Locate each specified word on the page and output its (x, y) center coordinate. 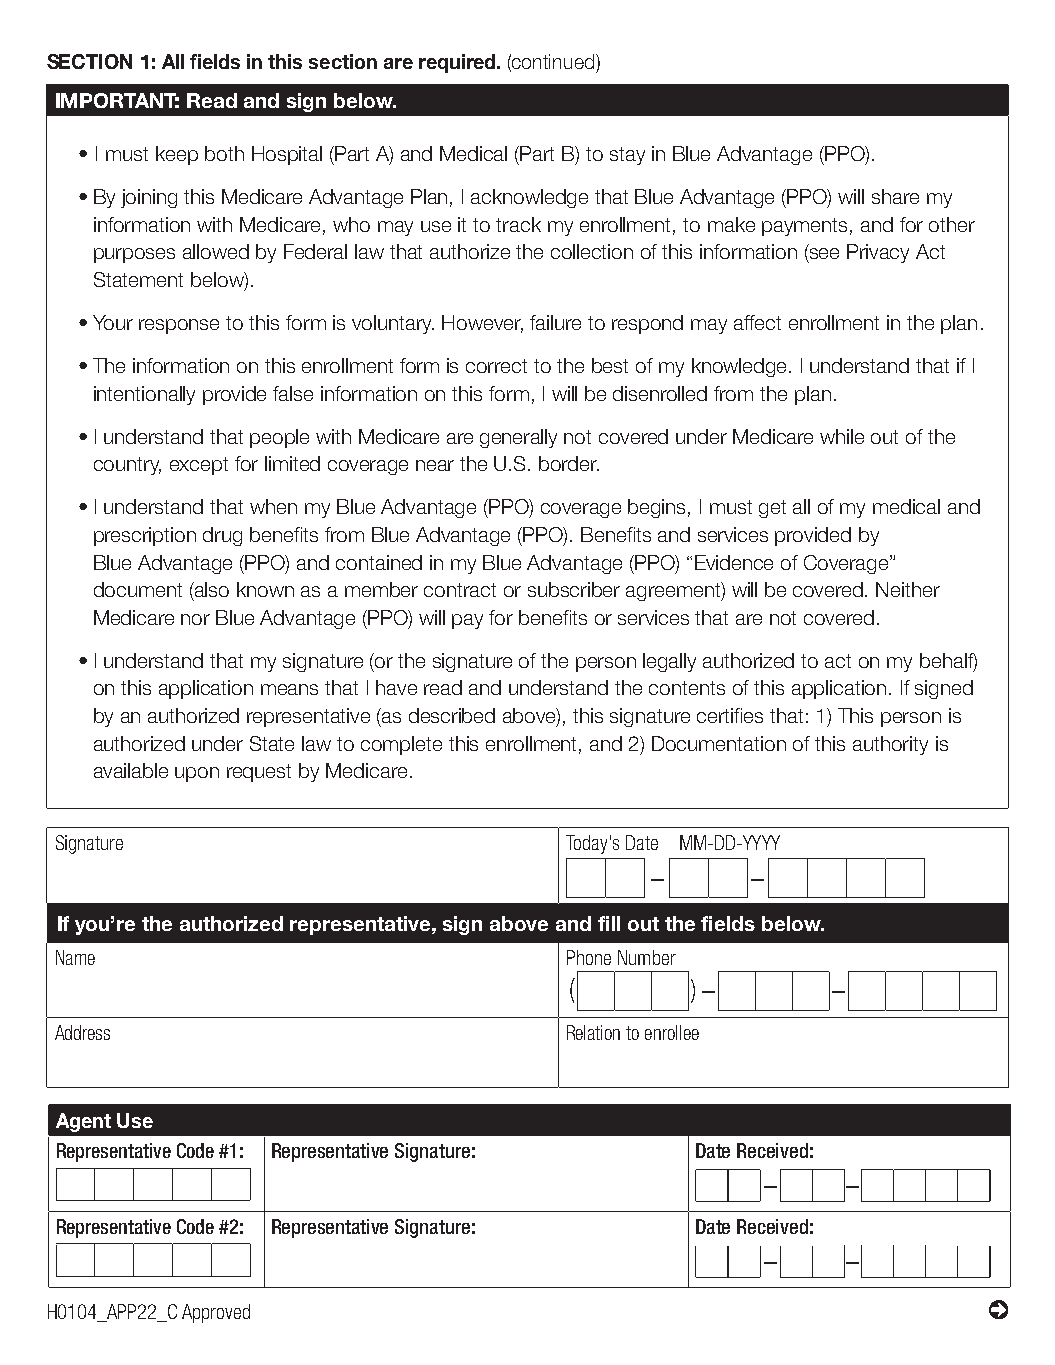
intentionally (144, 395)
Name (75, 957)
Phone (589, 957)
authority (890, 745)
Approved (216, 1313)
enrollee (672, 1032)
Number (647, 957)
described (452, 715)
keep (177, 155)
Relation (593, 1032)
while (842, 436)
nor (195, 619)
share (895, 196)
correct (496, 366)
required (458, 63)
